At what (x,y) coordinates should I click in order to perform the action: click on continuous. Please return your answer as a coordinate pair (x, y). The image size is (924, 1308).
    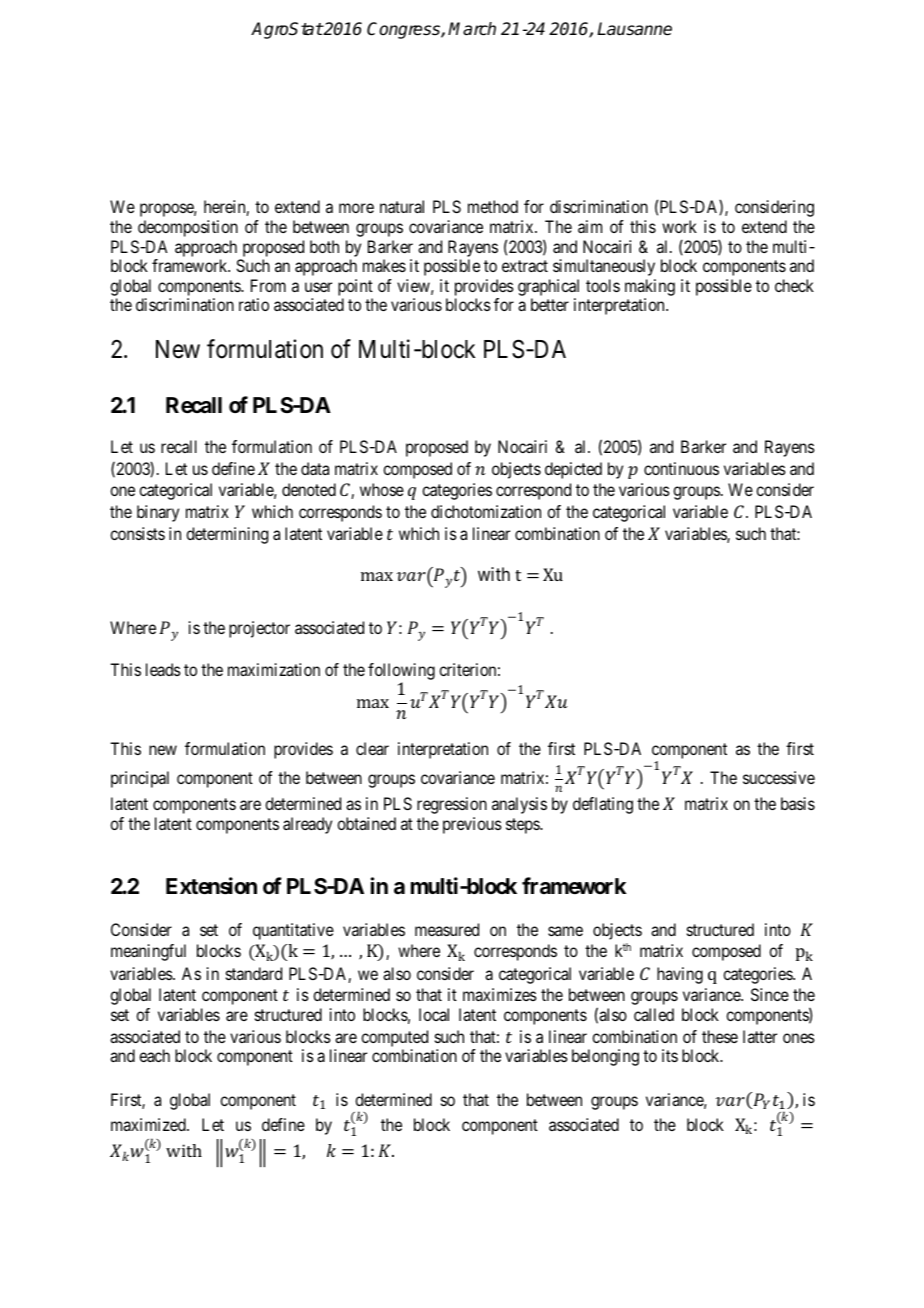
    Looking at the image, I should click on (681, 468).
